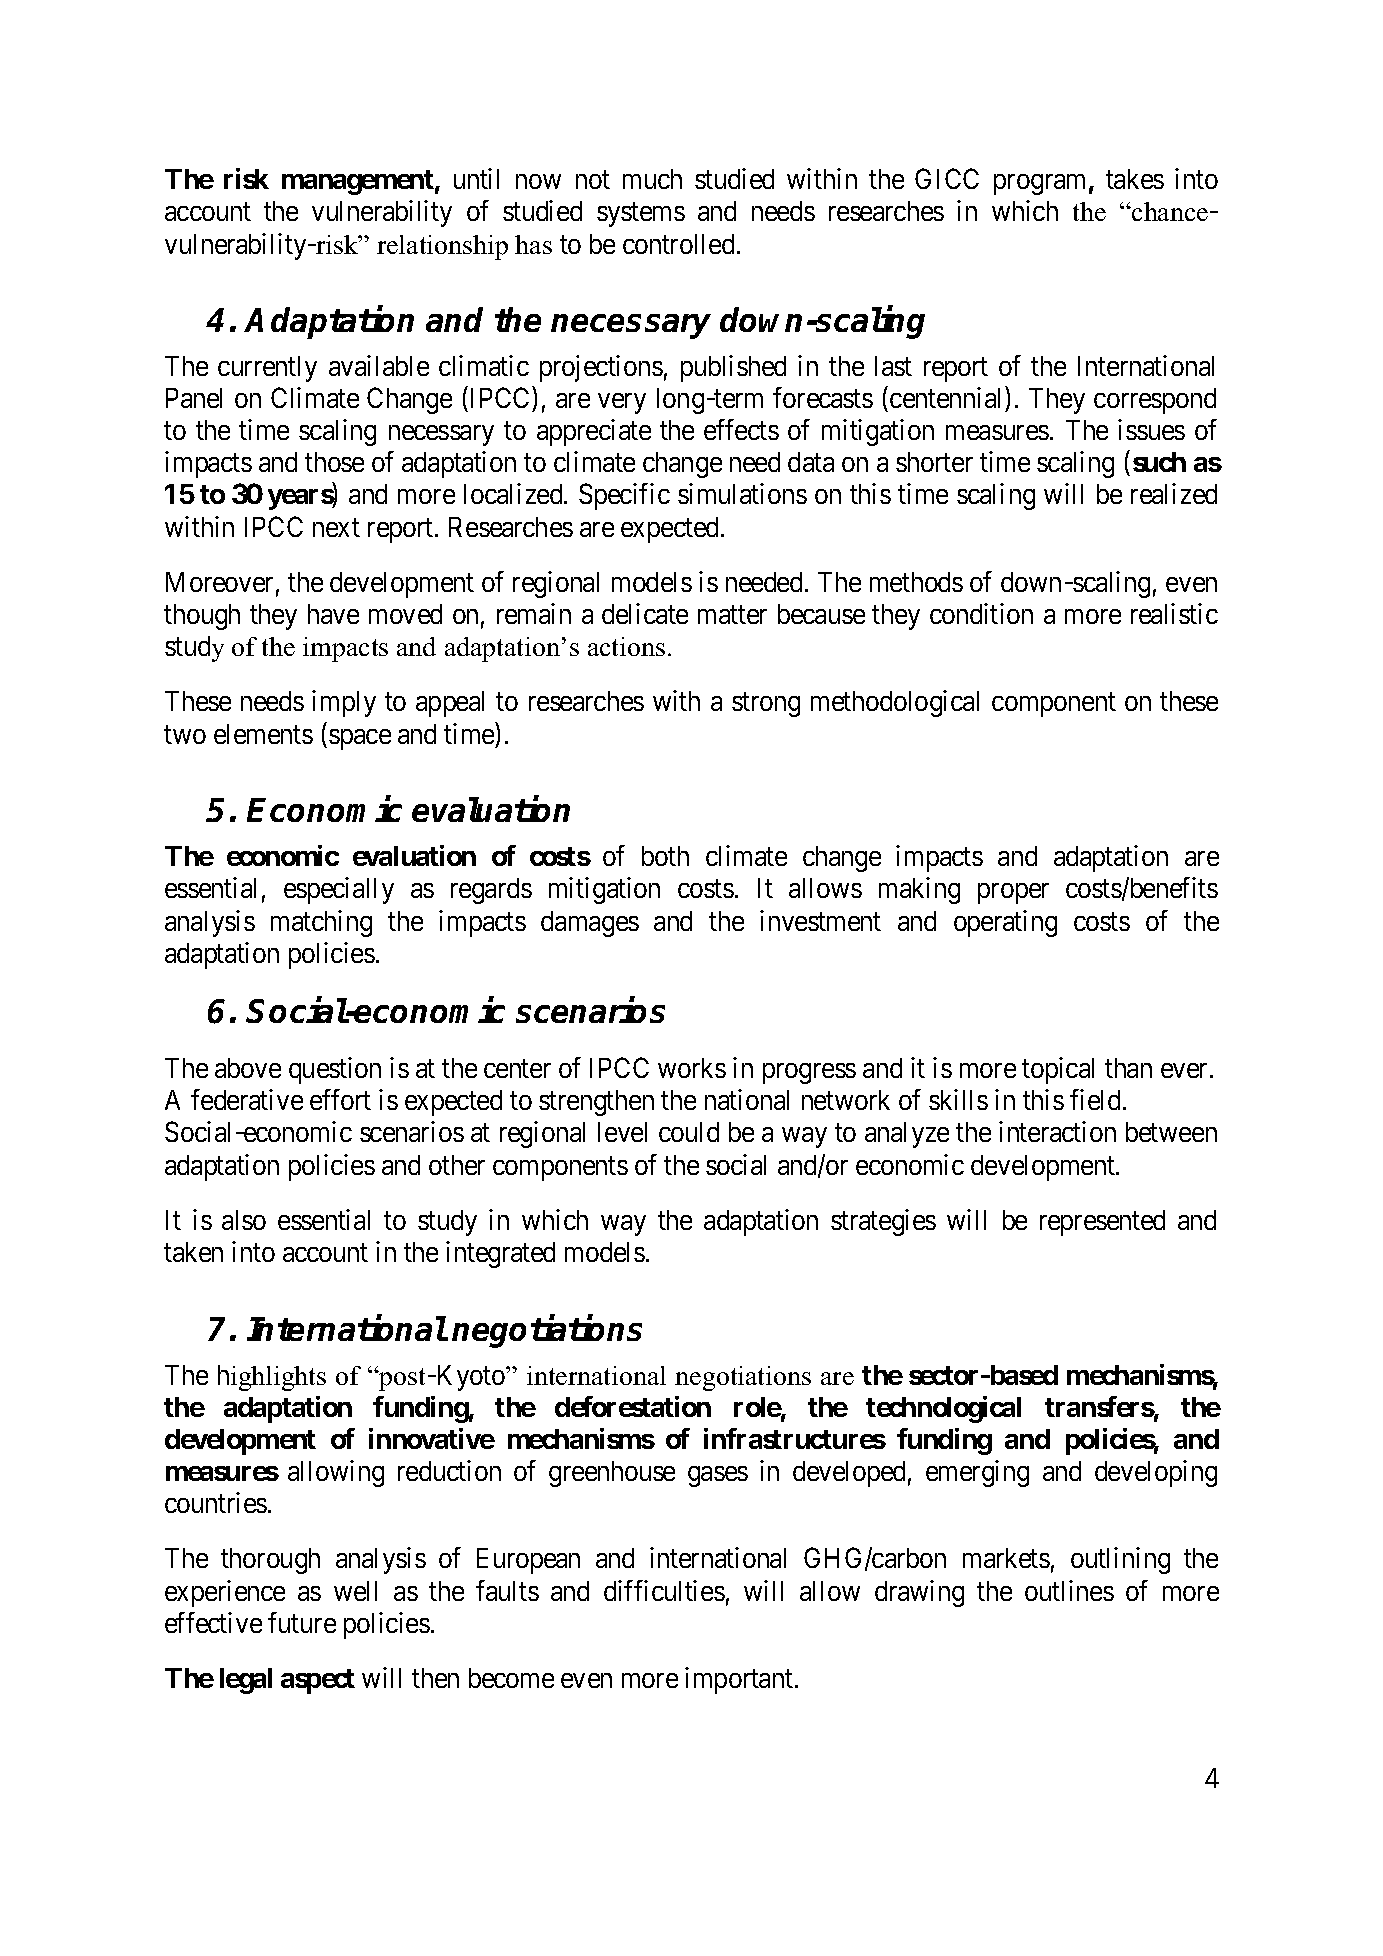 The width and height of the screenshot is (1383, 1956). I want to click on damages, so click(590, 924).
